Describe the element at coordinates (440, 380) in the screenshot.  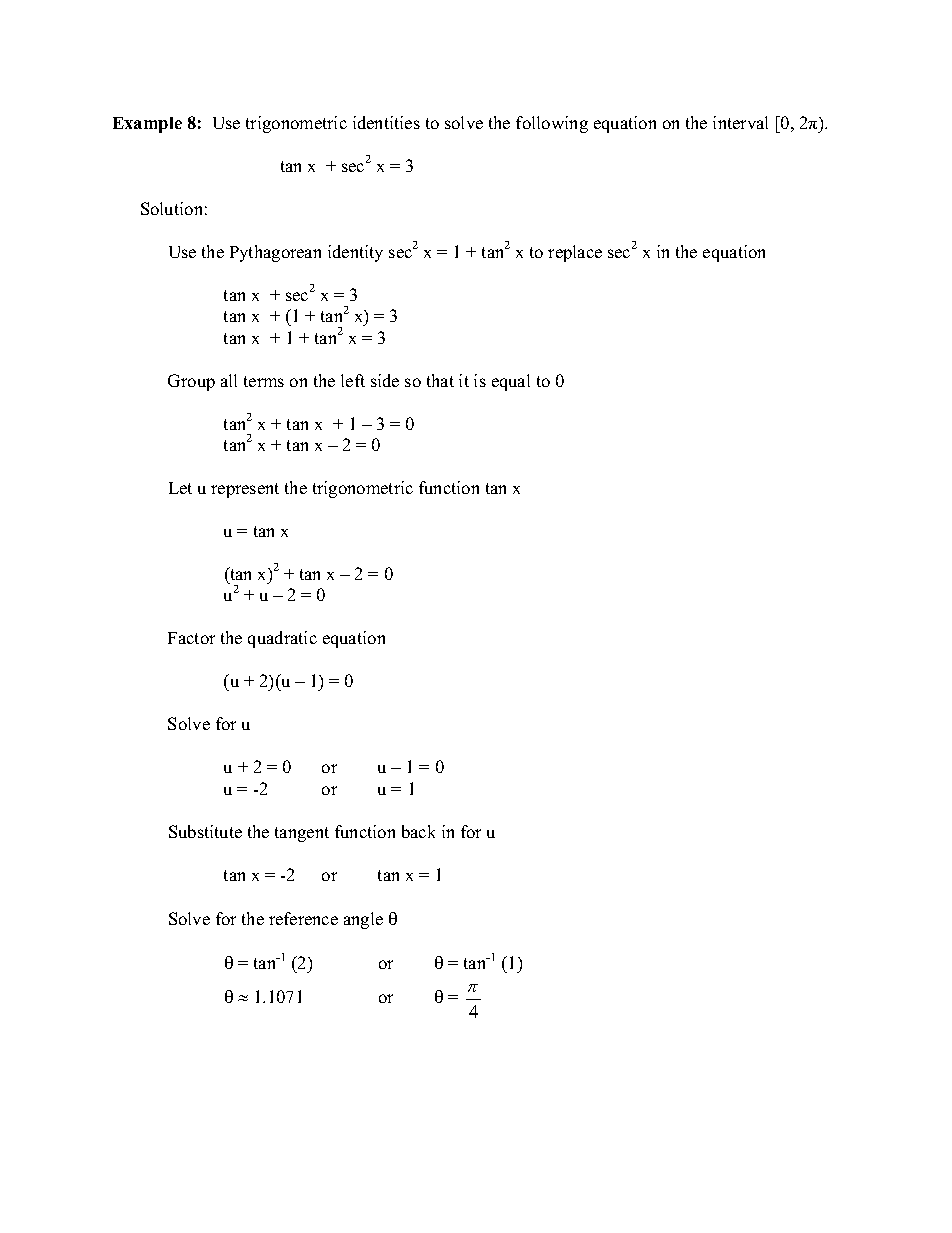
I see `that` at that location.
